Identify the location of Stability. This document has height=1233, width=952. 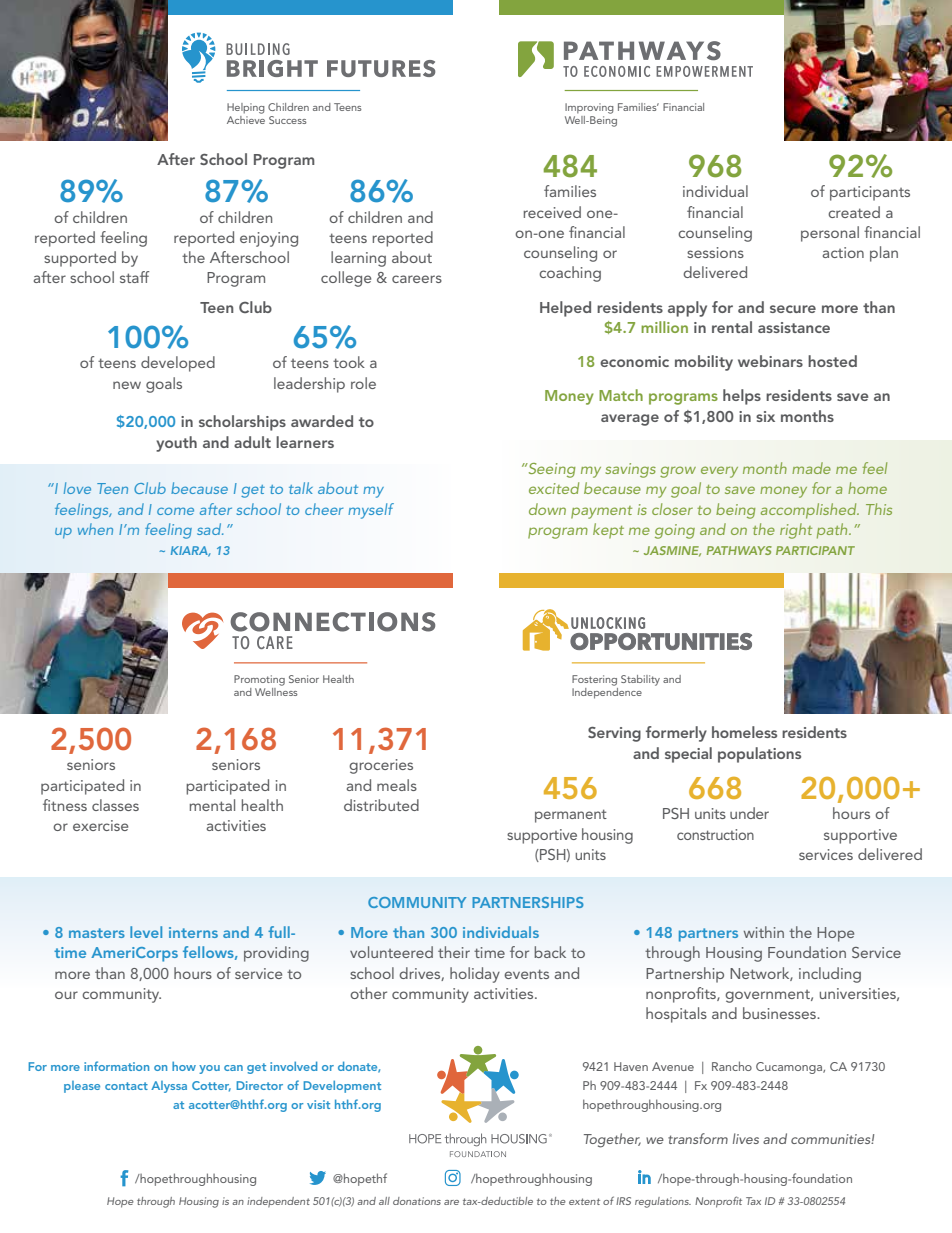
(640, 680).
